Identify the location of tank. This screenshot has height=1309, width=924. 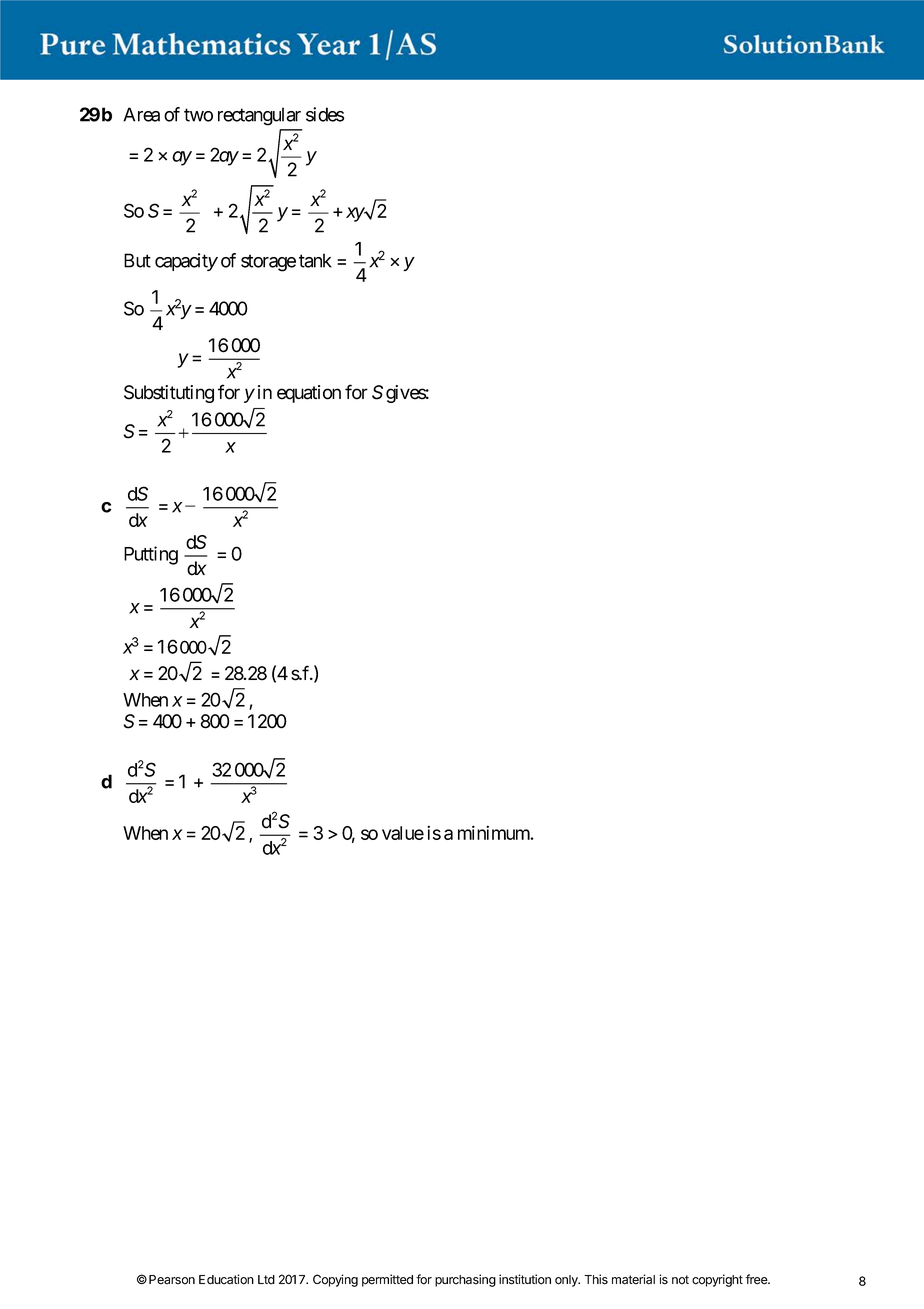
(315, 260).
